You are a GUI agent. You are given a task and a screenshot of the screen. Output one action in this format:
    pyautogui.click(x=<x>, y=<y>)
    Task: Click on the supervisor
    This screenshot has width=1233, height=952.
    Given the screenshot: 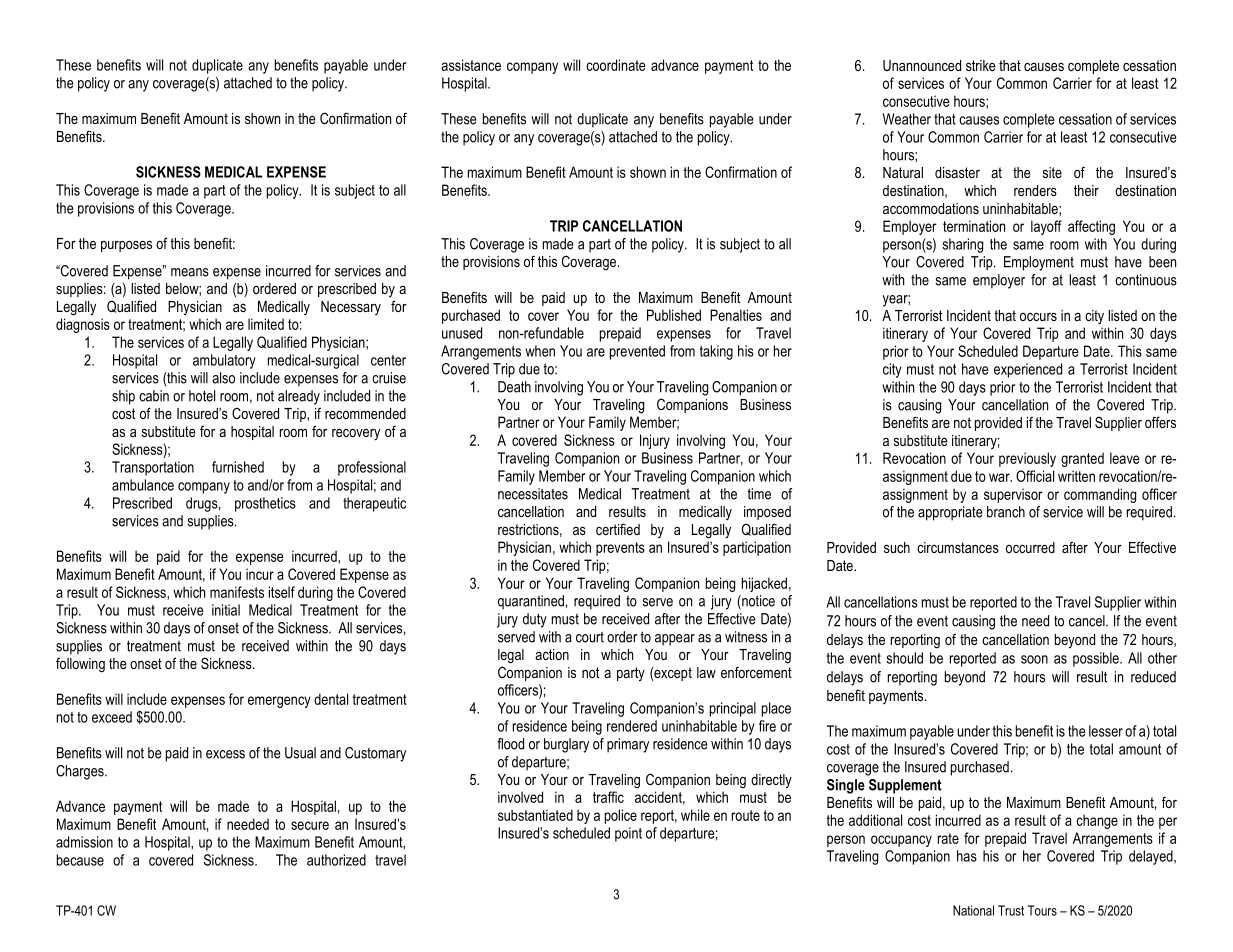 What is the action you would take?
    pyautogui.click(x=1013, y=495)
